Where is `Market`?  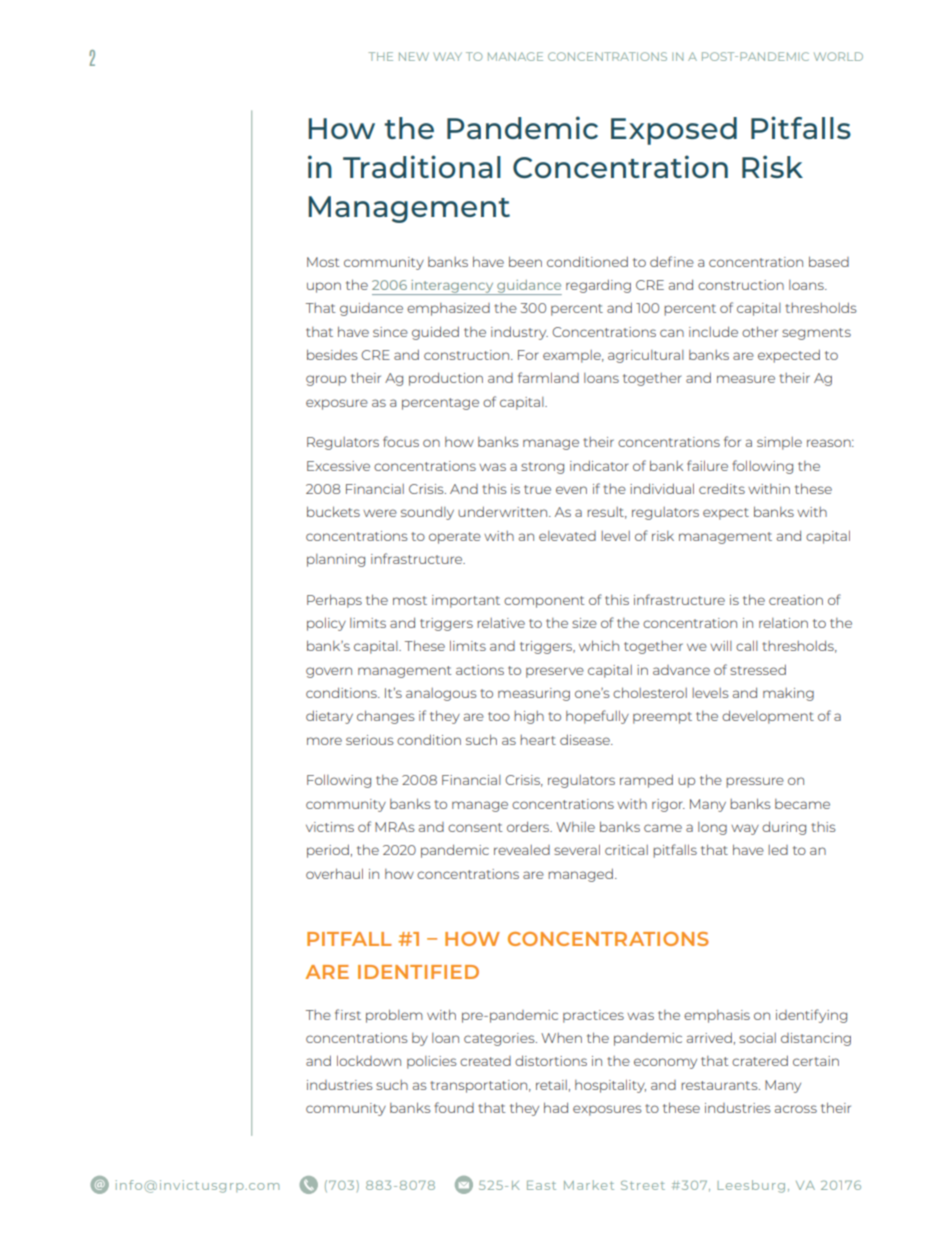 Market is located at coordinates (589, 1185).
